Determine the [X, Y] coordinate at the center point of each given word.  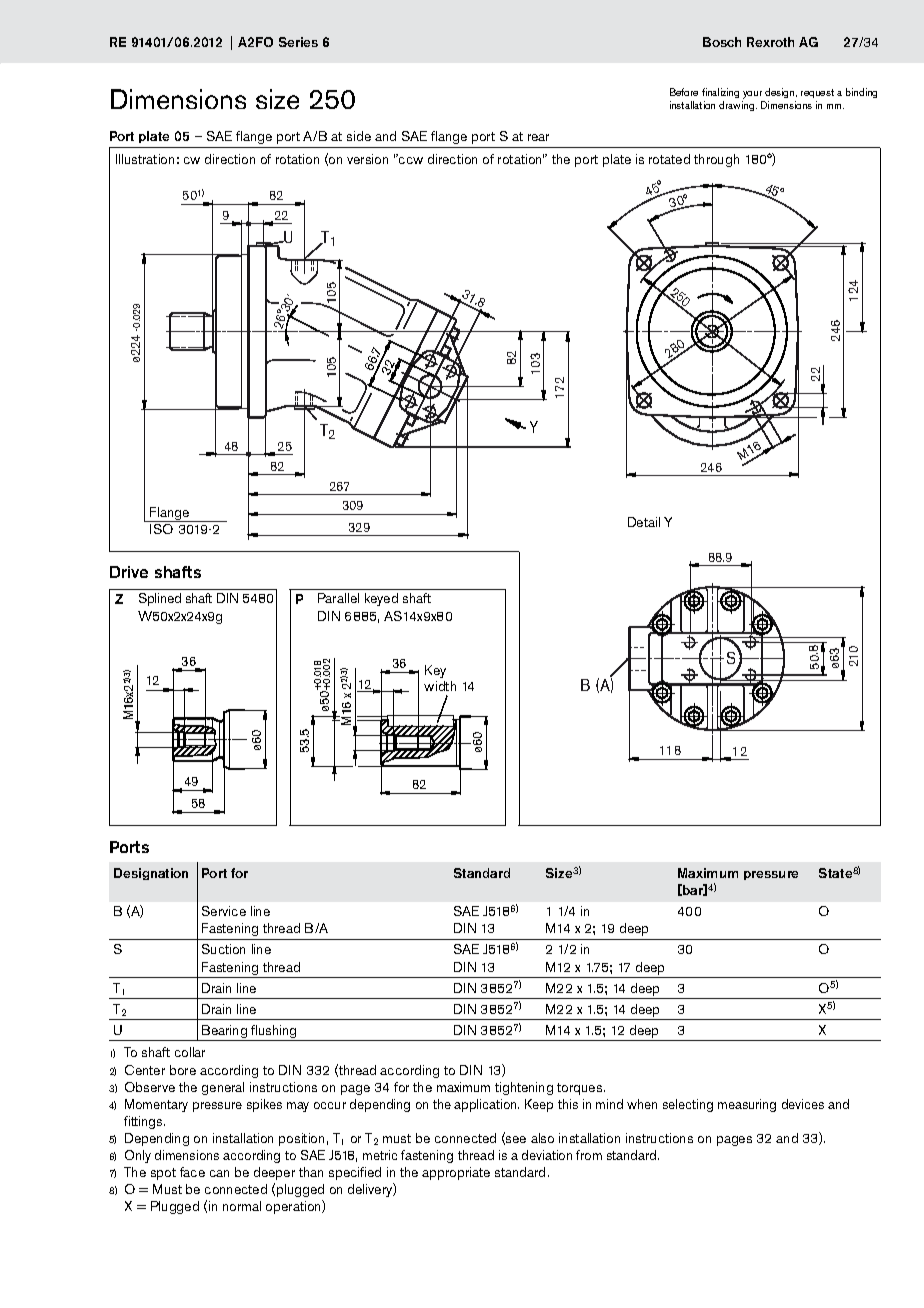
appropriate [456, 1173]
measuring [747, 1105]
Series [298, 42]
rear [538, 137]
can [219, 1173]
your [752, 95]
